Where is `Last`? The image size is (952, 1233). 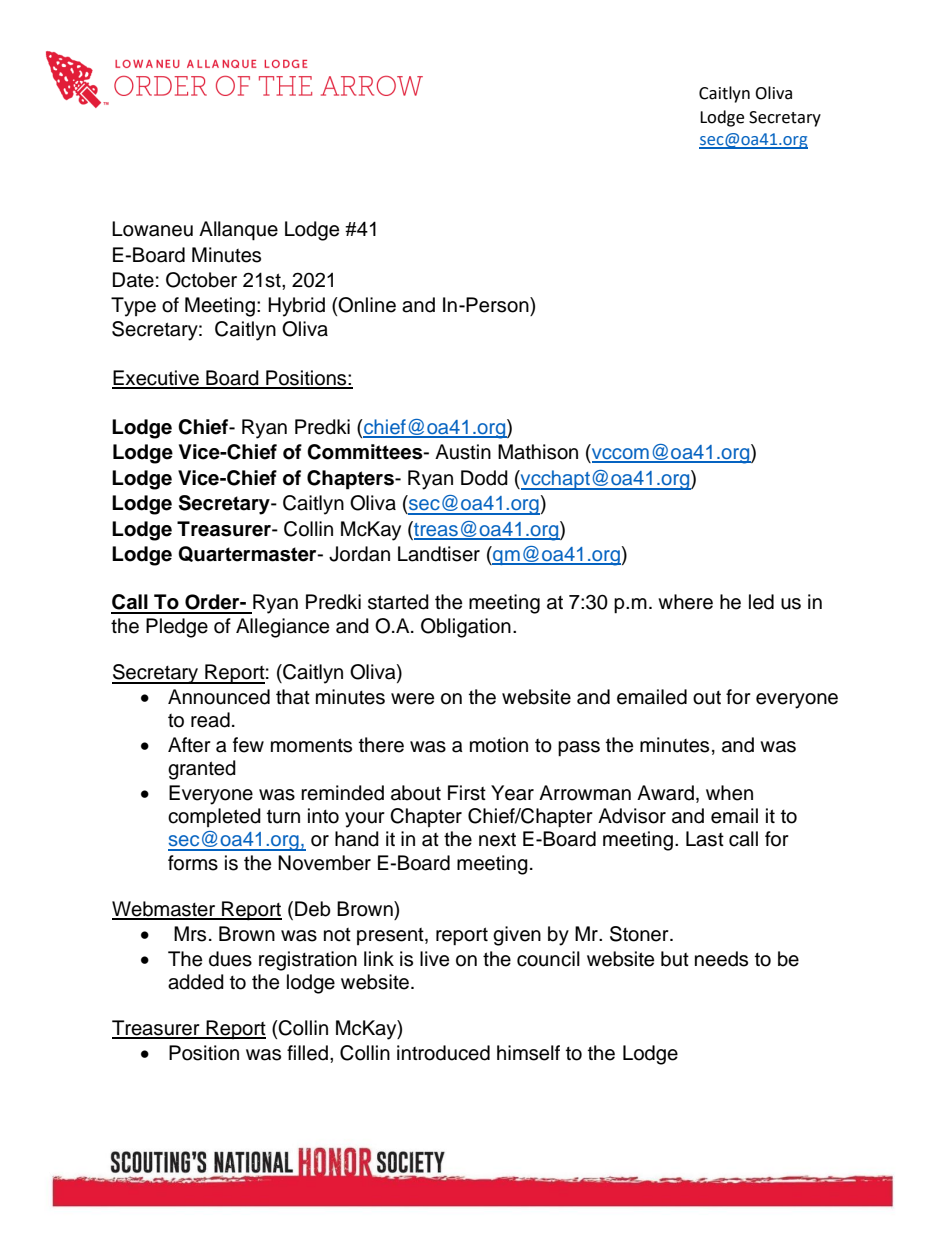 Last is located at coordinates (705, 839).
